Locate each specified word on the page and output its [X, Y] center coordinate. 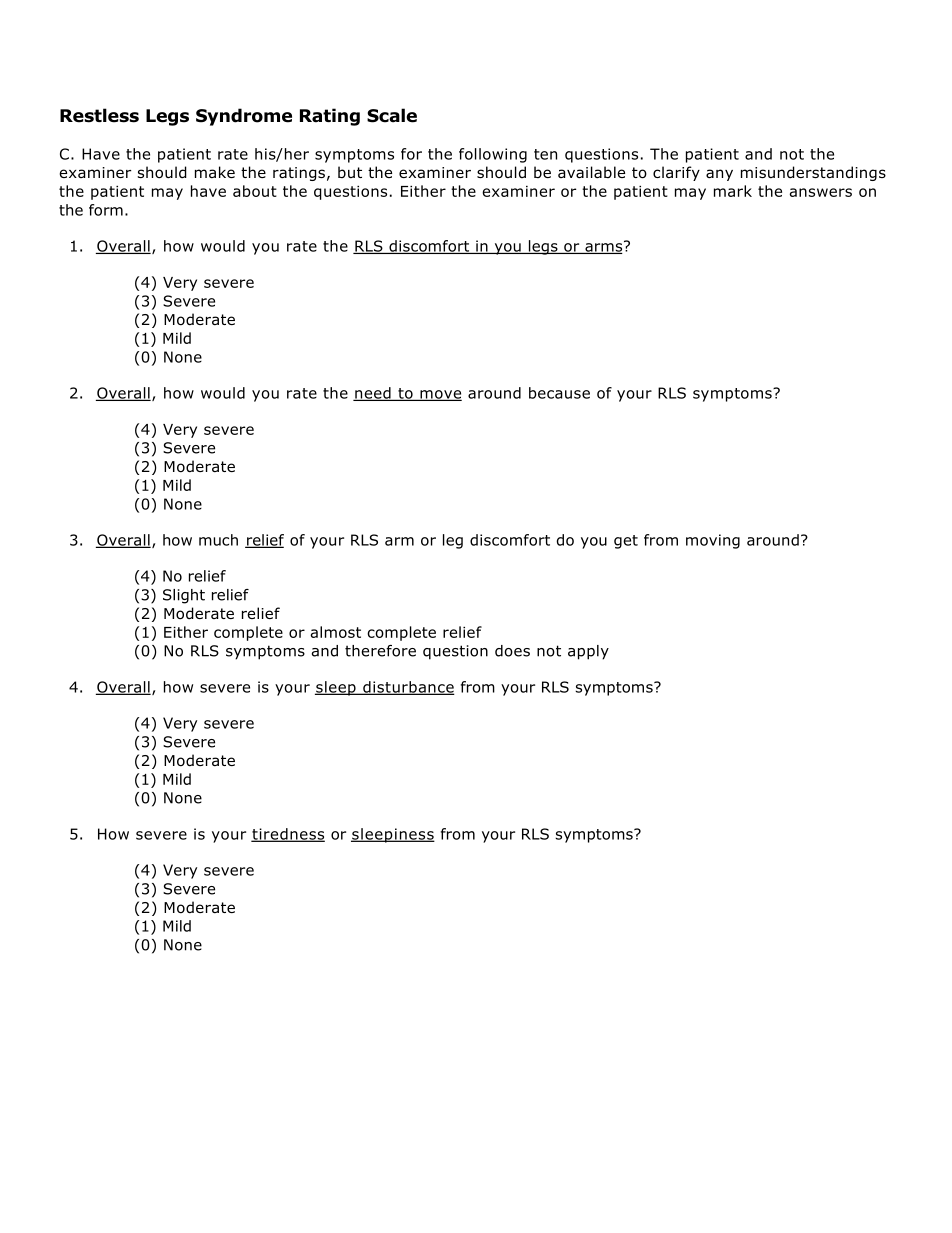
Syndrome [244, 117]
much [218, 540]
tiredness [288, 835]
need [373, 394]
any [719, 175]
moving [713, 541]
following [493, 155]
